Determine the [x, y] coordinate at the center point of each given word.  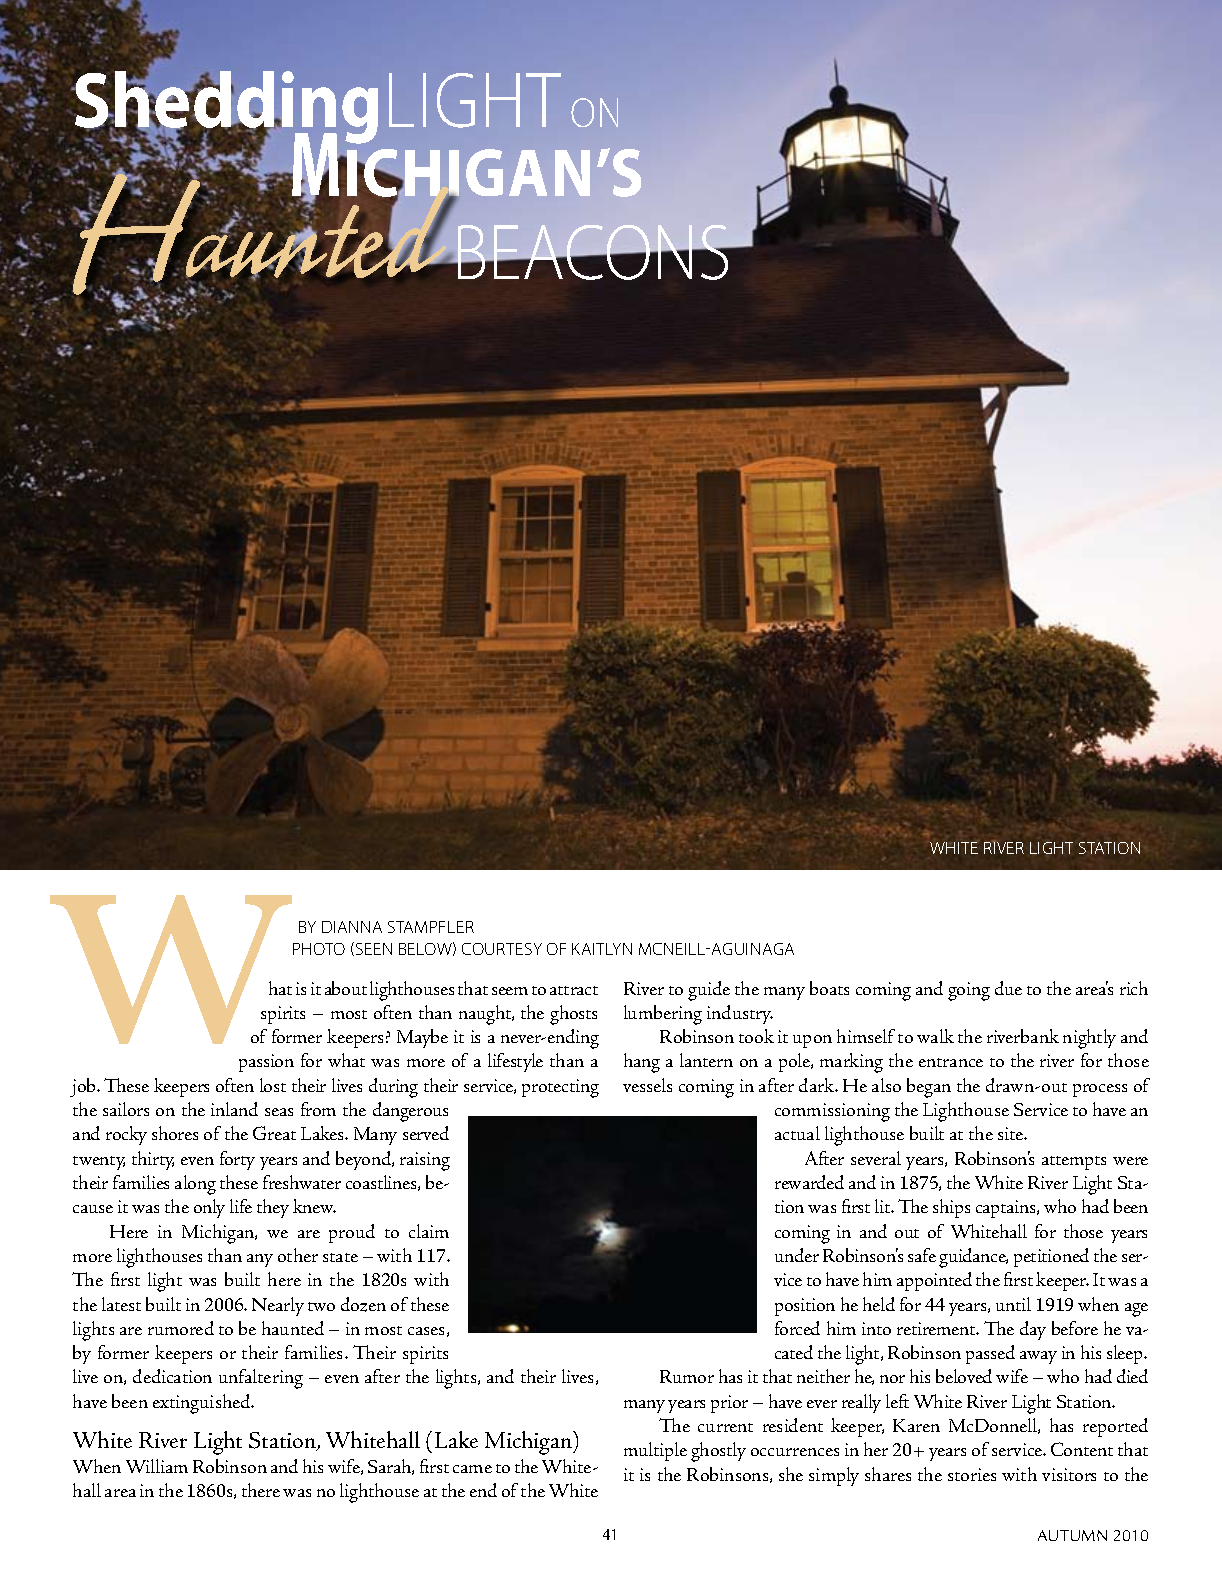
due [1008, 988]
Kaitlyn [602, 949]
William [157, 1466]
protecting [560, 1088]
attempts [1074, 1163]
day [1033, 1330]
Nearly [278, 1306]
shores [175, 1133]
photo [319, 949]
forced [797, 1328]
